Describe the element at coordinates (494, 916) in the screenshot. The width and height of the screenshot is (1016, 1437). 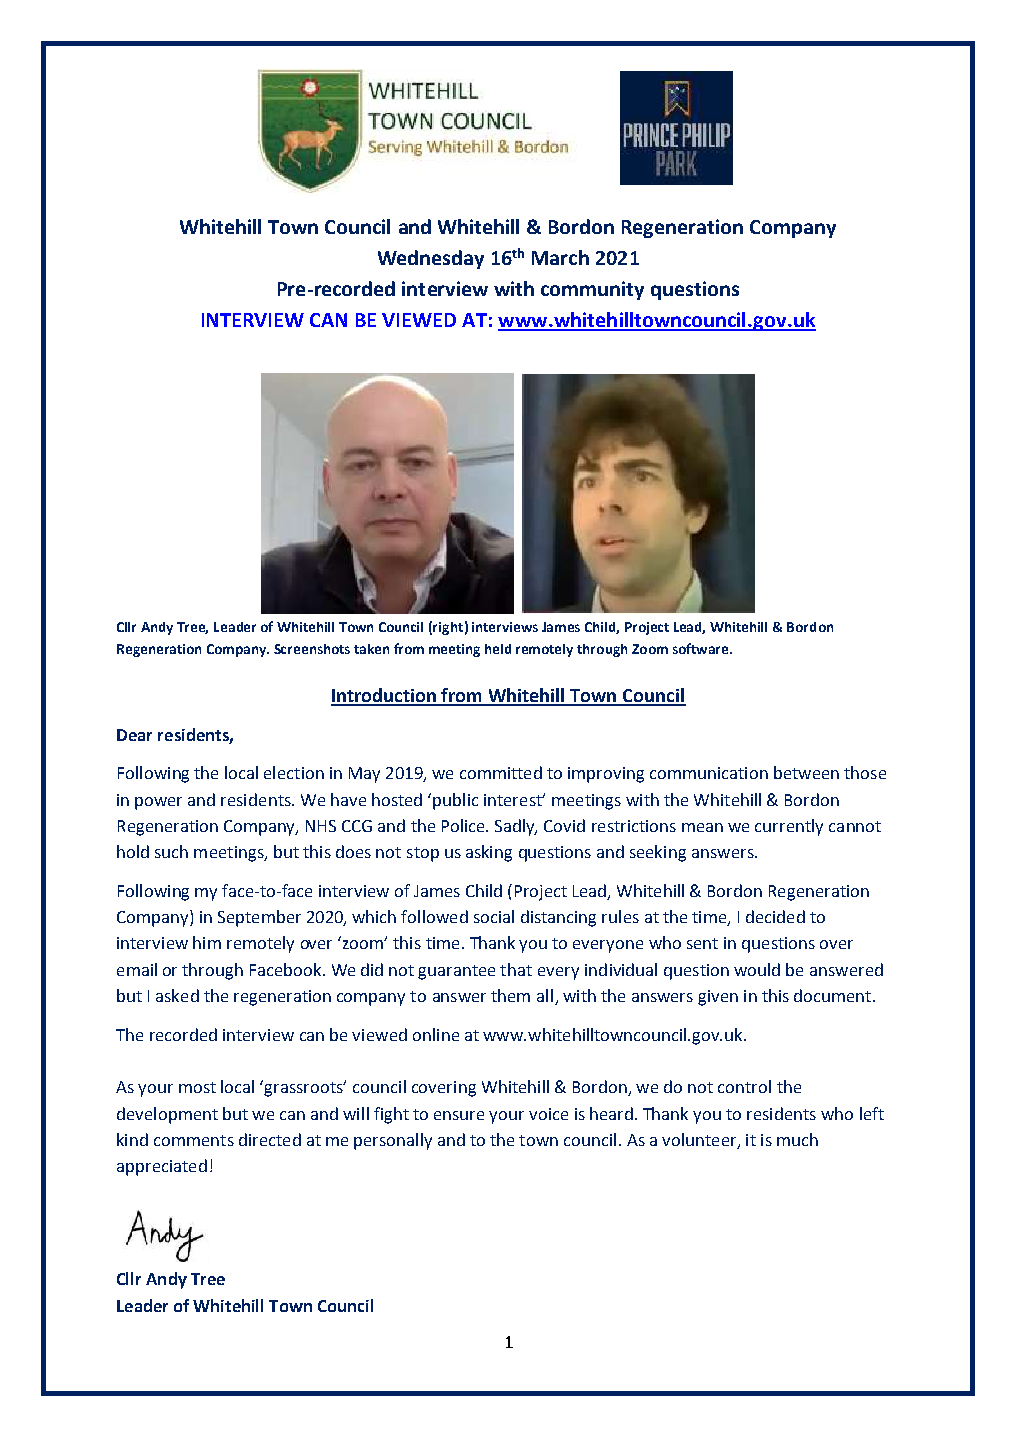
I see `social` at that location.
